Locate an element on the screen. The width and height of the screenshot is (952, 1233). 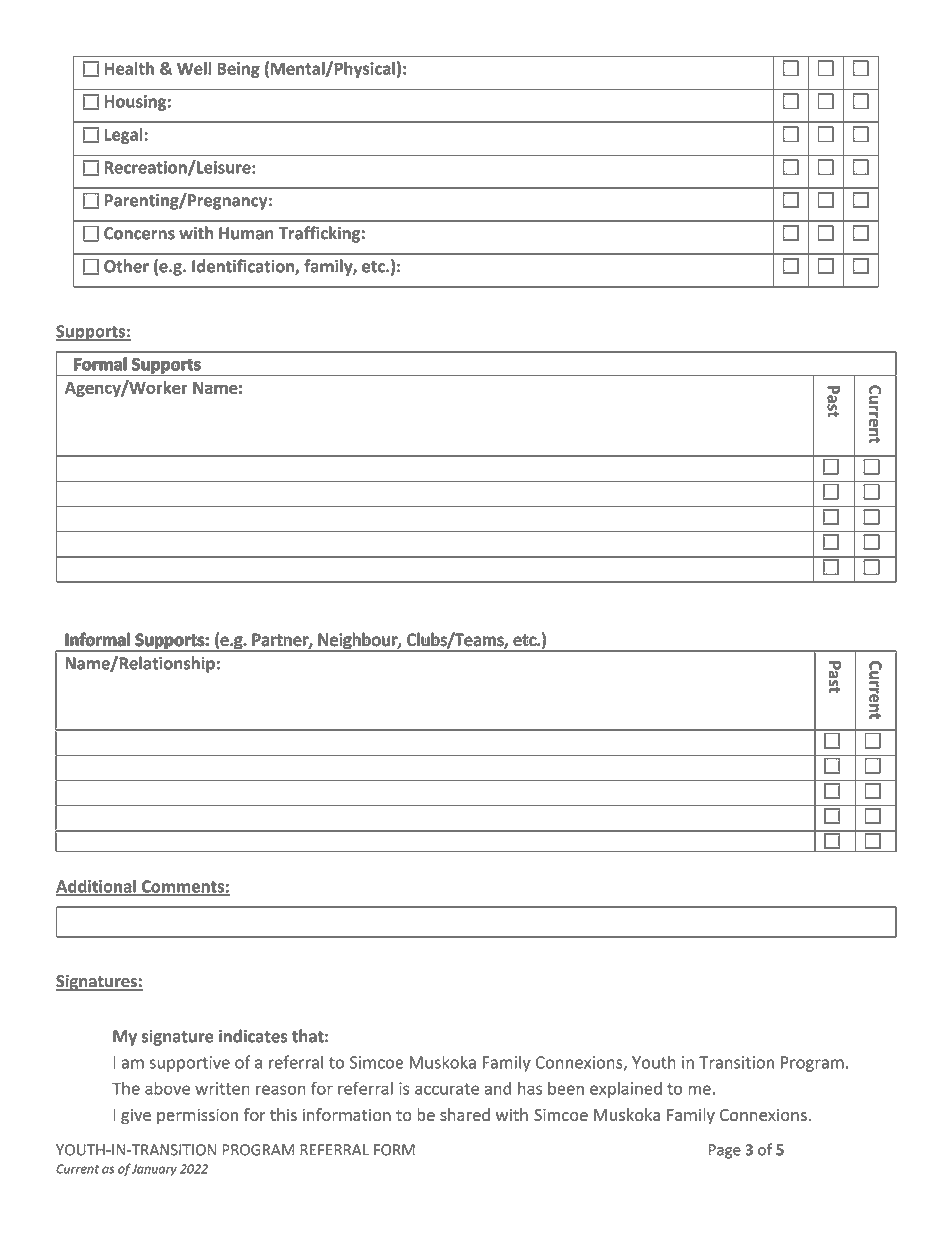
Human is located at coordinates (246, 233).
